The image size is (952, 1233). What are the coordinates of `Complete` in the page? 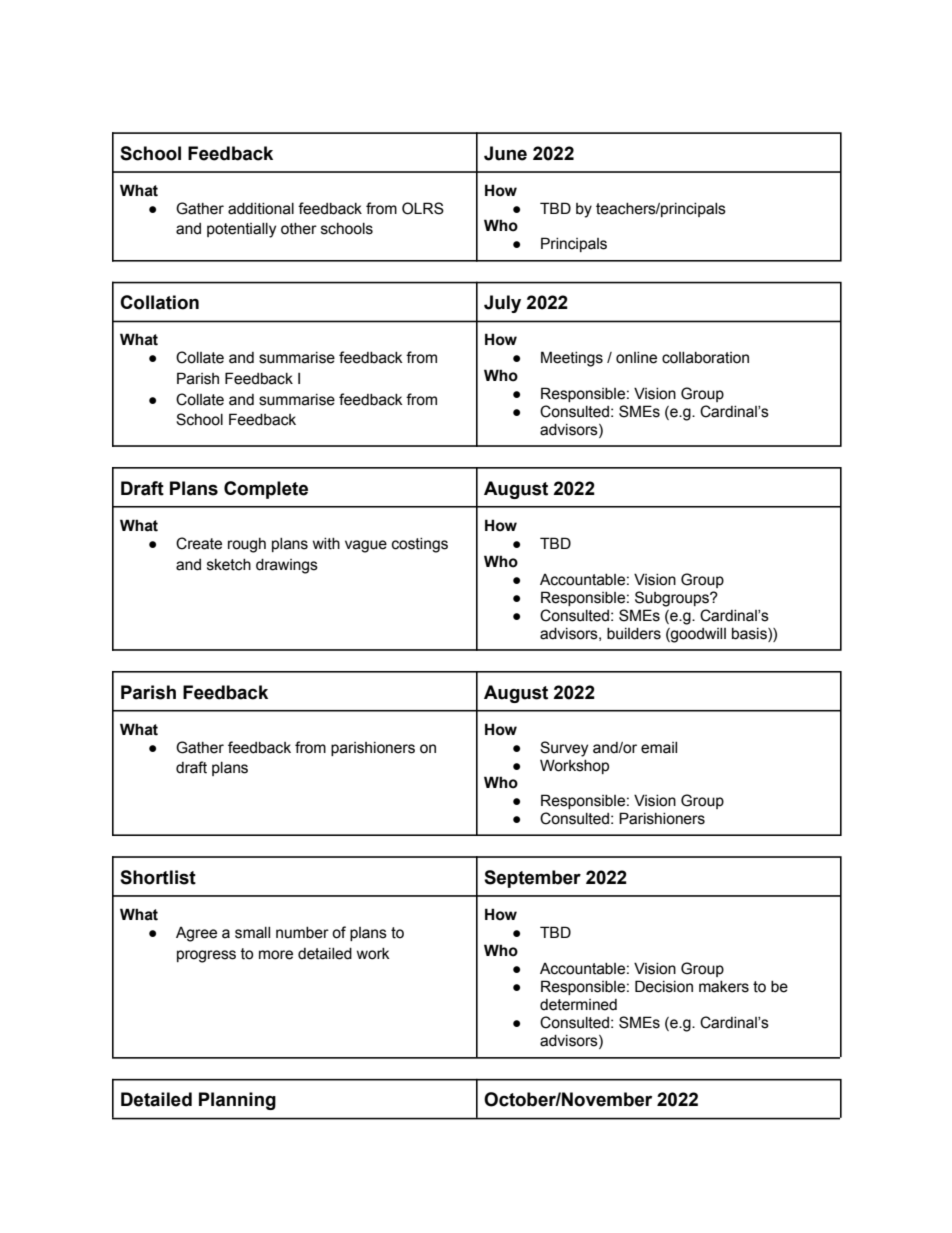 It's located at (266, 490).
